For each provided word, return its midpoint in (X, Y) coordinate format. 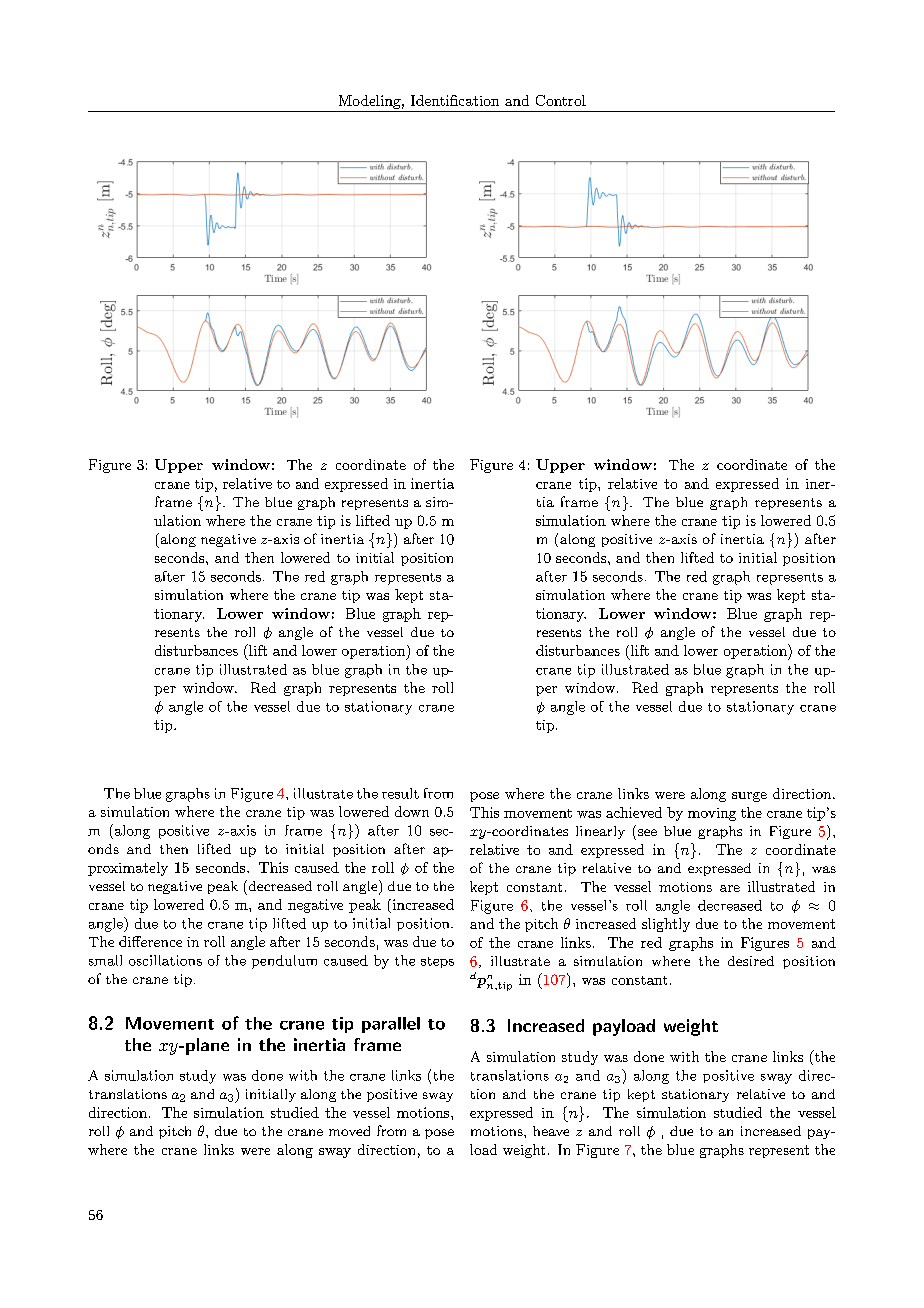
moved (349, 1131)
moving (712, 814)
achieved (634, 812)
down (412, 811)
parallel (391, 1025)
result (400, 793)
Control (561, 100)
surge (749, 797)
